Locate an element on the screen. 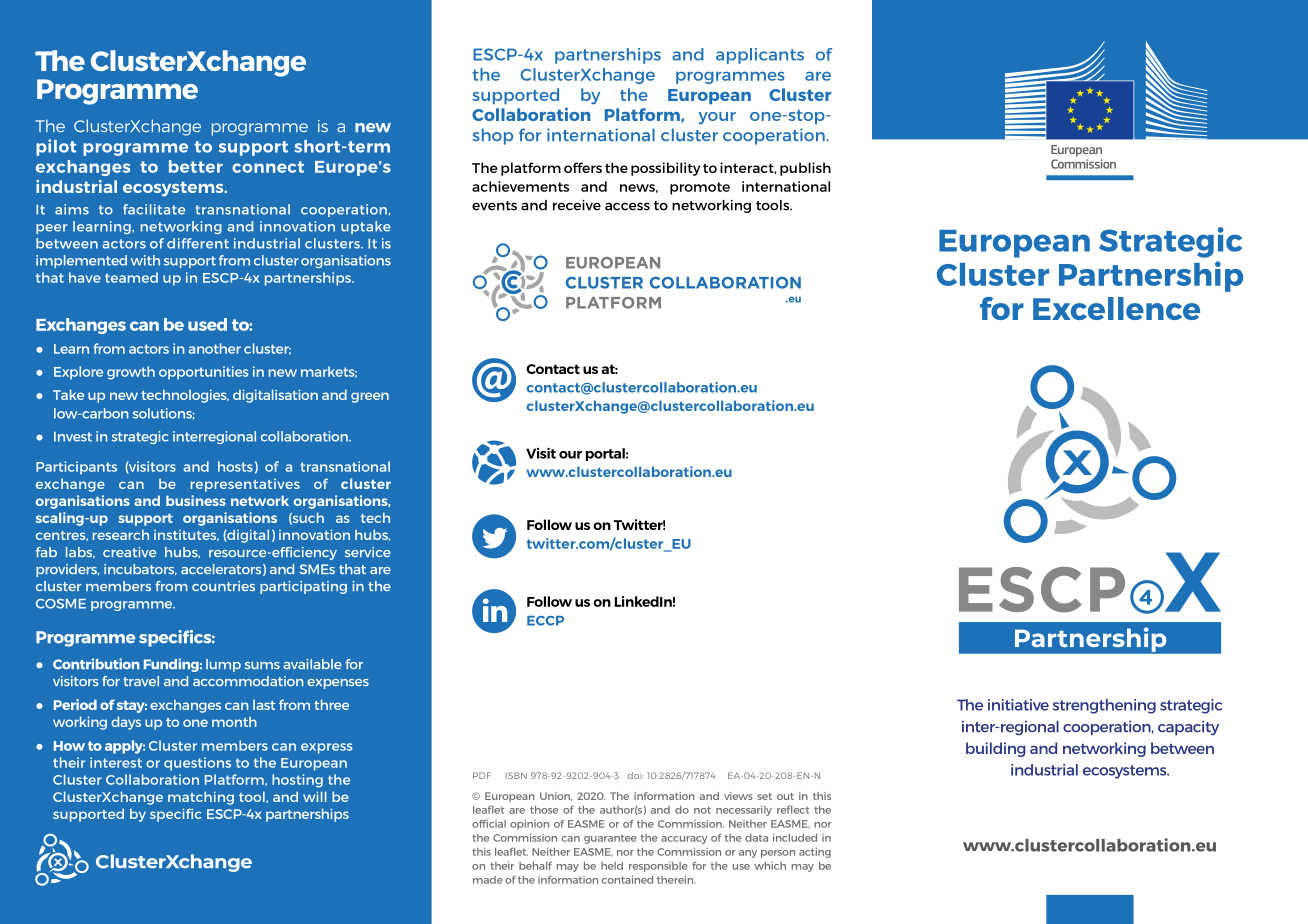 This screenshot has width=1308, height=924. held is located at coordinates (612, 866).
